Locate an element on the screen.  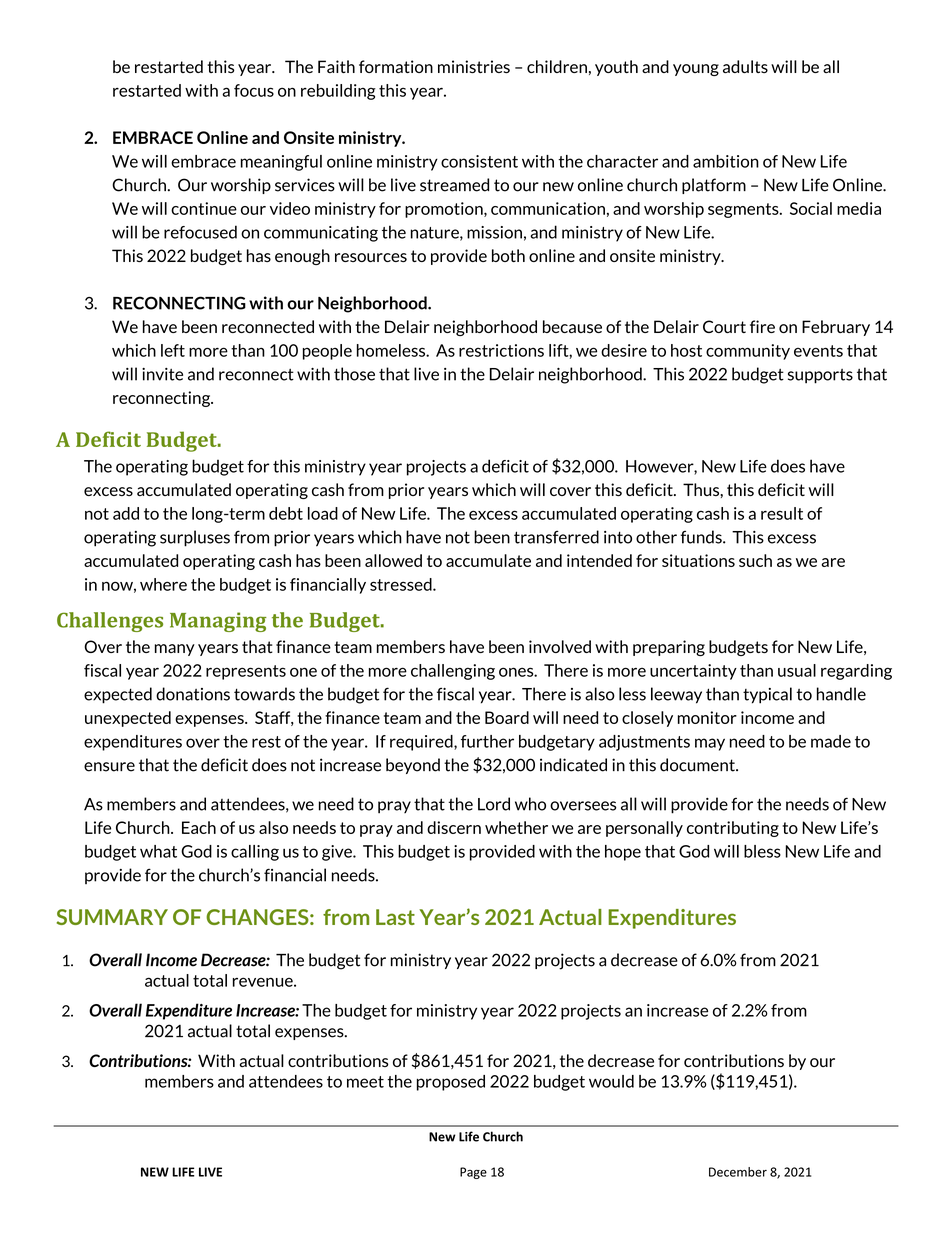
ministries is located at coordinates (474, 66).
